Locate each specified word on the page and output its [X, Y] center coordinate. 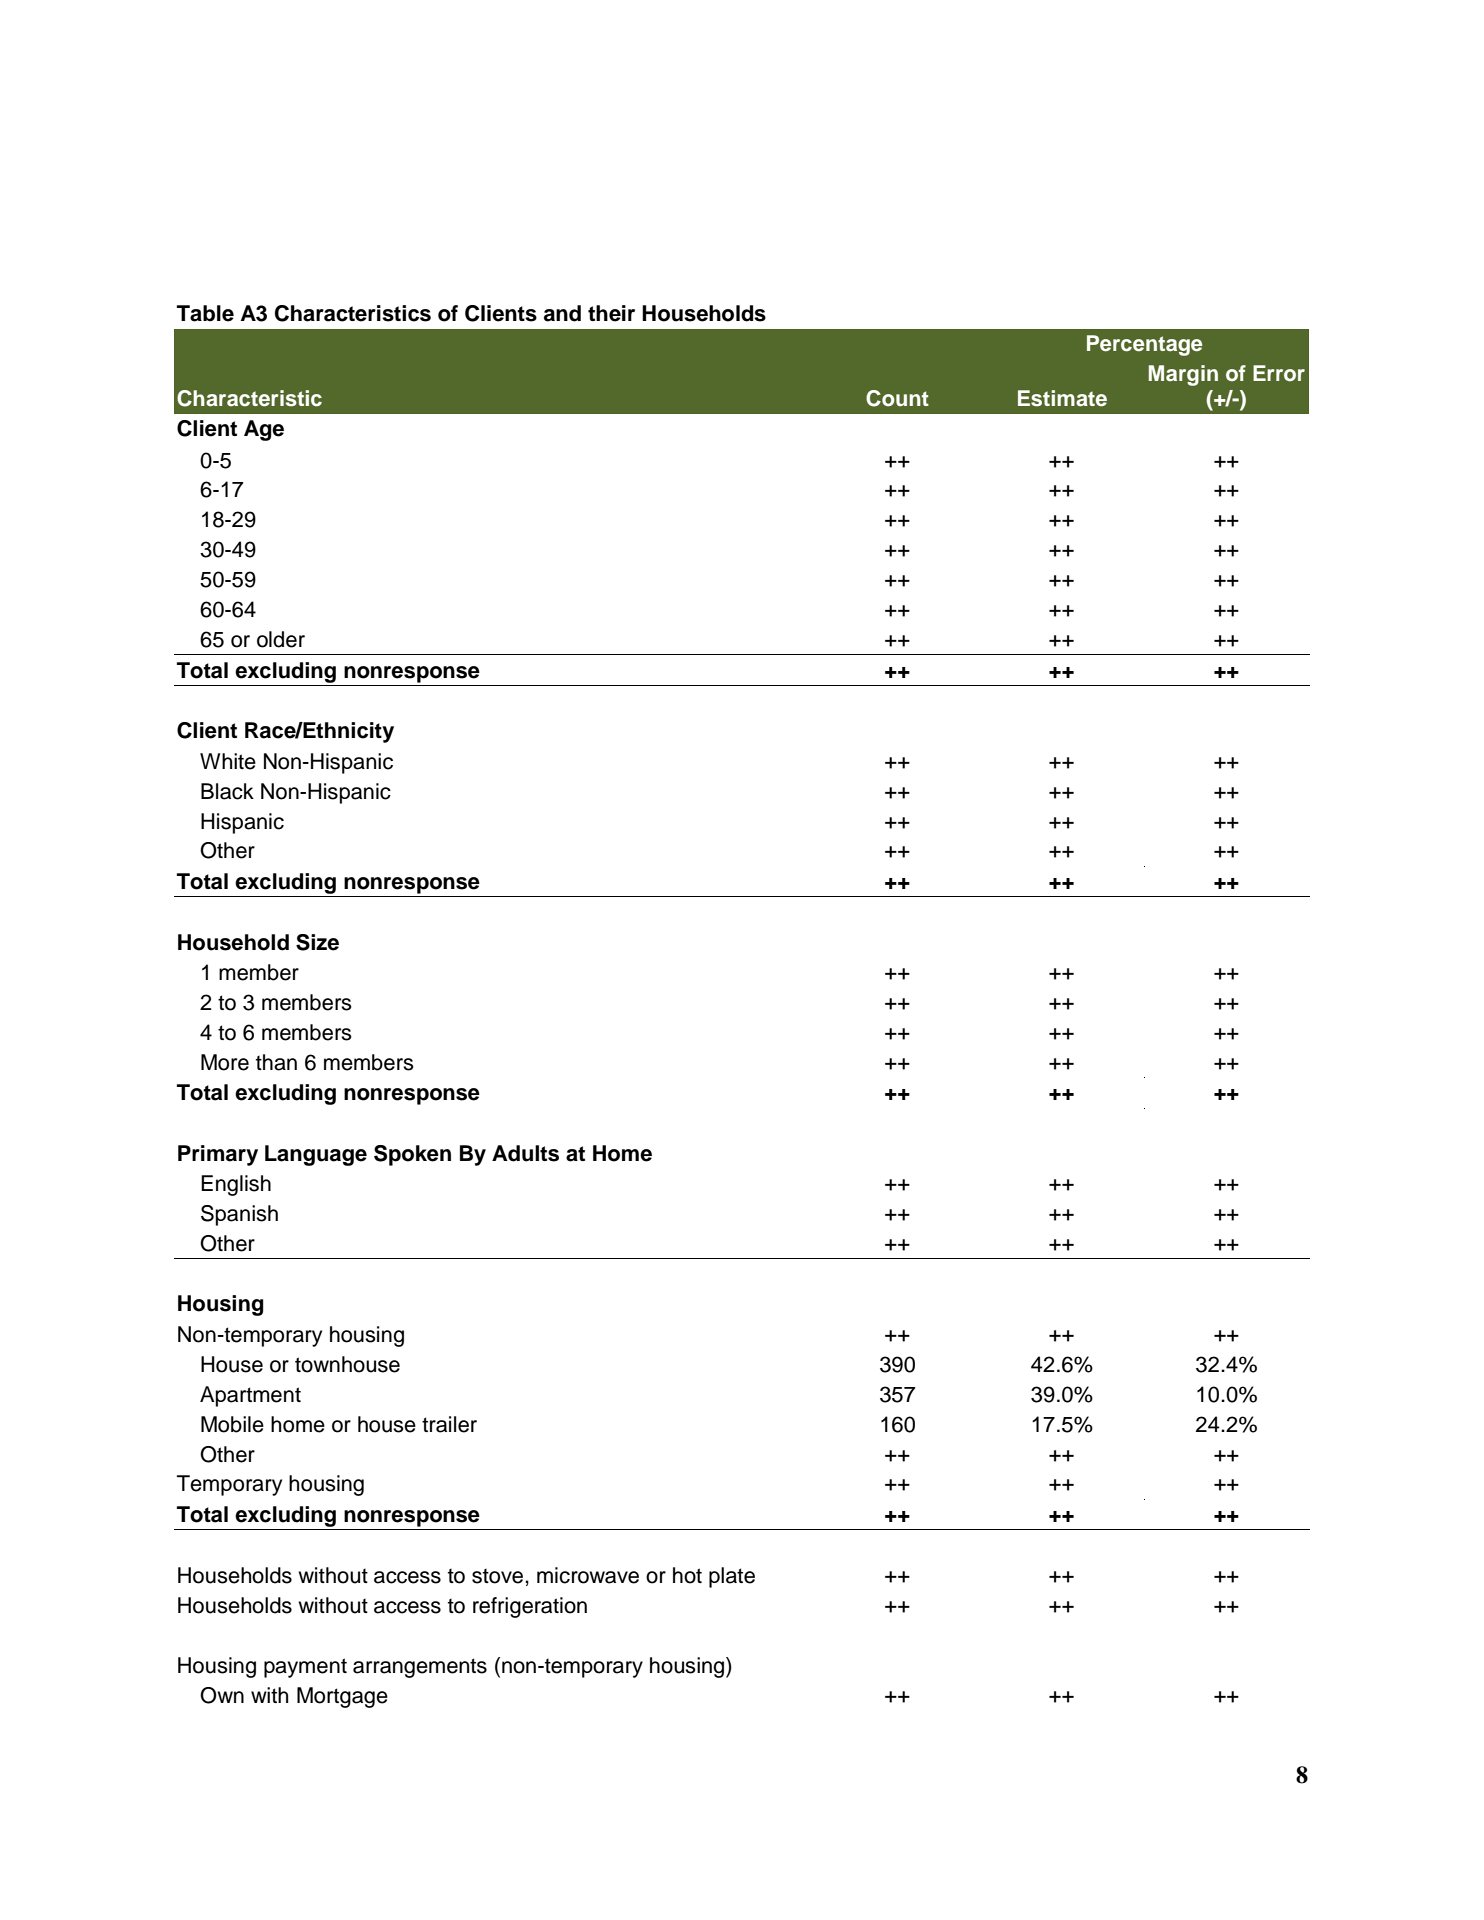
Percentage [1144, 345]
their [611, 313]
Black [227, 791]
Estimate [1062, 398]
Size [317, 942]
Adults [525, 1153]
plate [732, 1577]
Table [205, 313]
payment [305, 1668]
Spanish [239, 1215]
